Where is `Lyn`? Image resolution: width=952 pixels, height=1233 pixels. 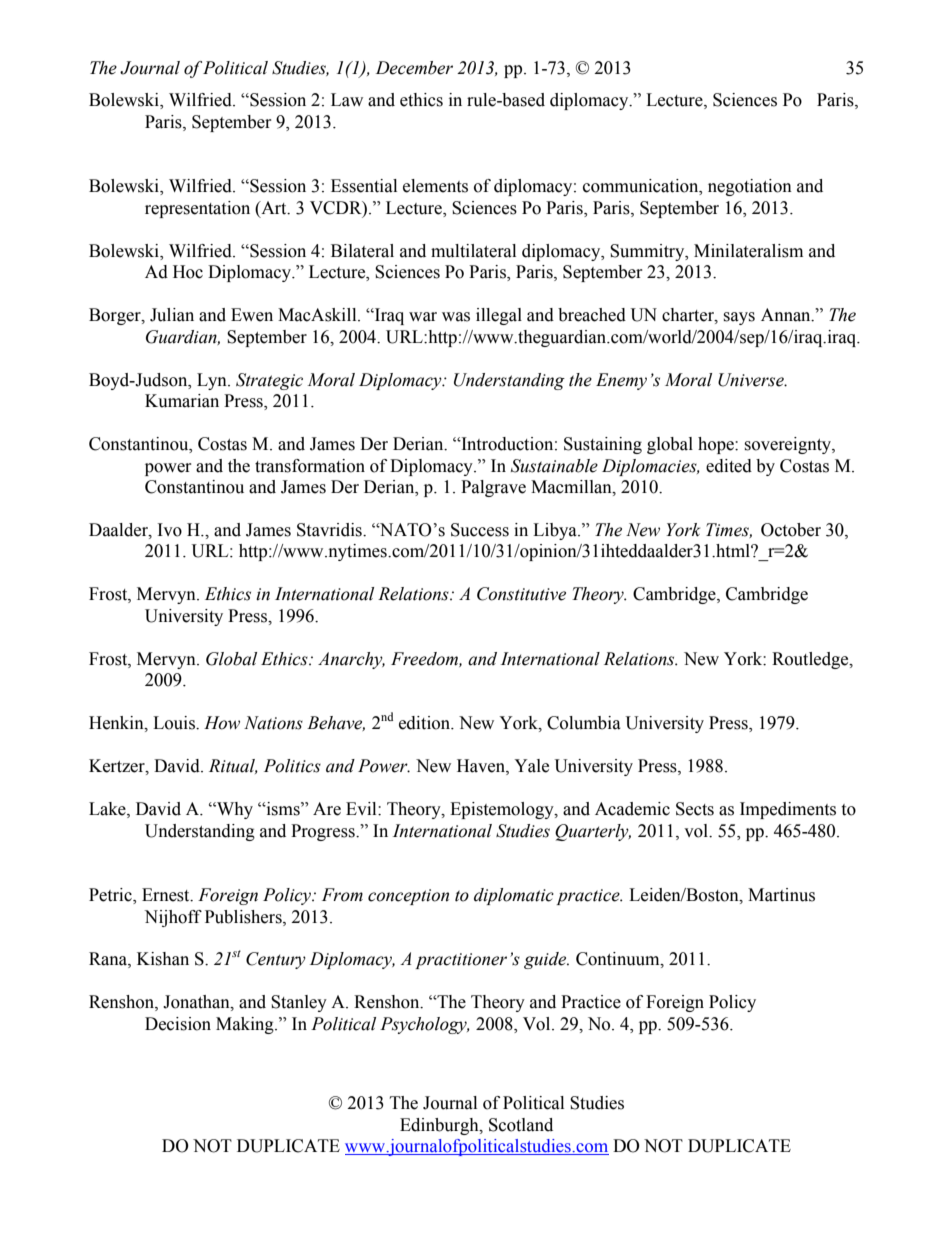
Lyn is located at coordinates (213, 381).
